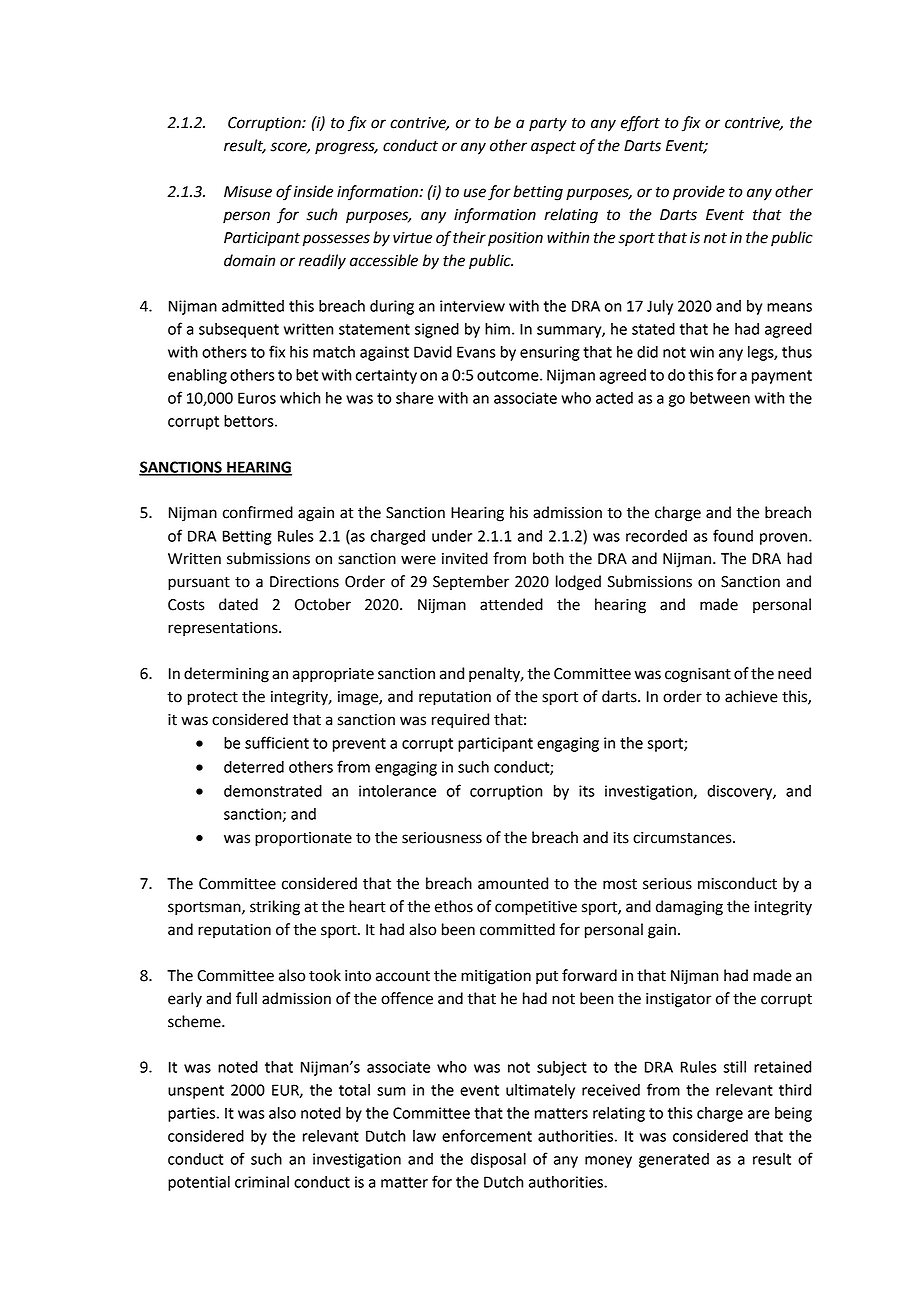  Describe the element at coordinates (689, 908) in the image. I see `damaging` at that location.
